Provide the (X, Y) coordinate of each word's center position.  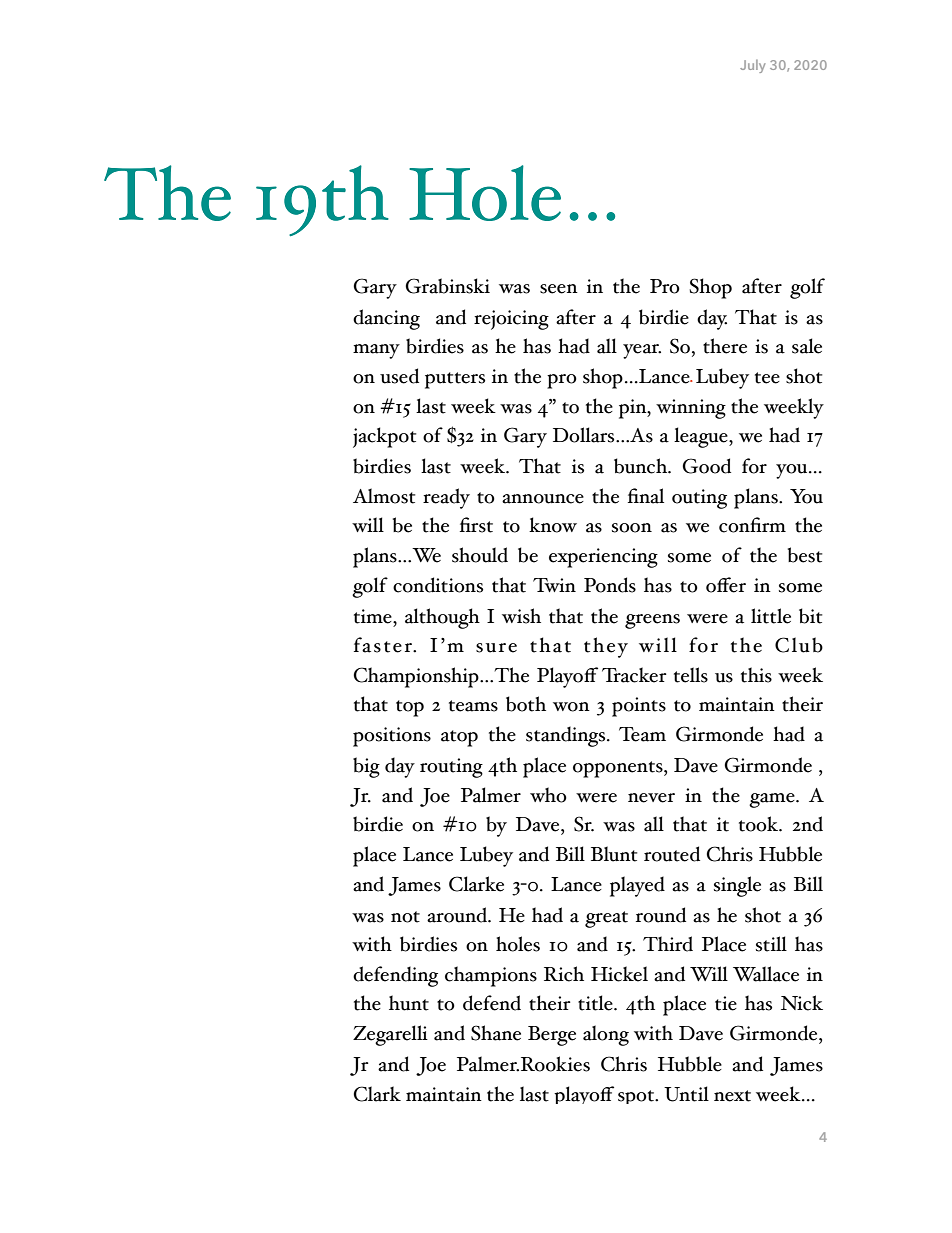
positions (392, 737)
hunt (409, 1003)
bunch (642, 466)
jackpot (384, 437)
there (725, 346)
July (752, 66)
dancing (386, 319)
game (773, 800)
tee (767, 378)
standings (567, 736)
